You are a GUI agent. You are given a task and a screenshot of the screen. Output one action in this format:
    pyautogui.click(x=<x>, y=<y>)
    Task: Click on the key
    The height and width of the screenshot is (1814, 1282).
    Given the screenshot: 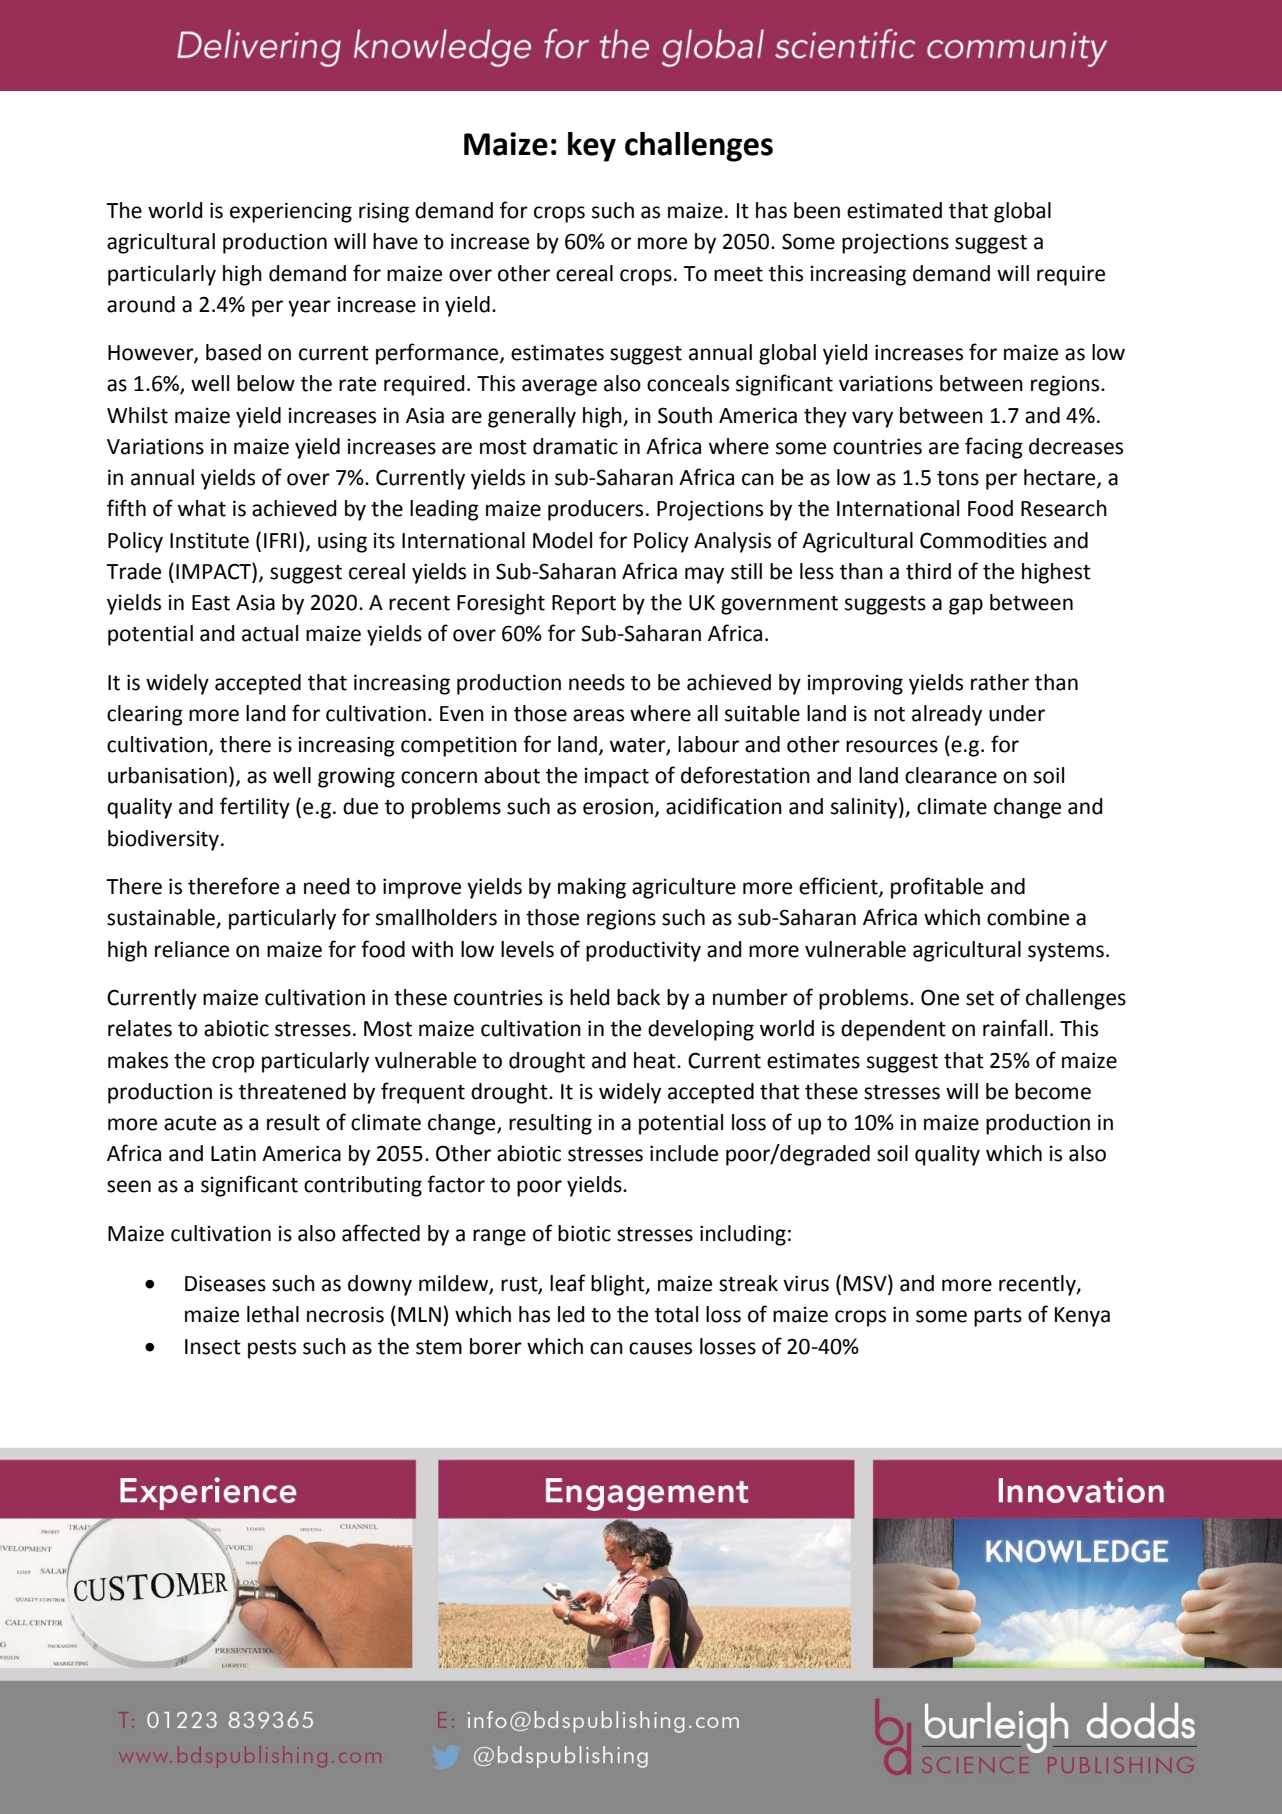 What is the action you would take?
    pyautogui.click(x=592, y=147)
